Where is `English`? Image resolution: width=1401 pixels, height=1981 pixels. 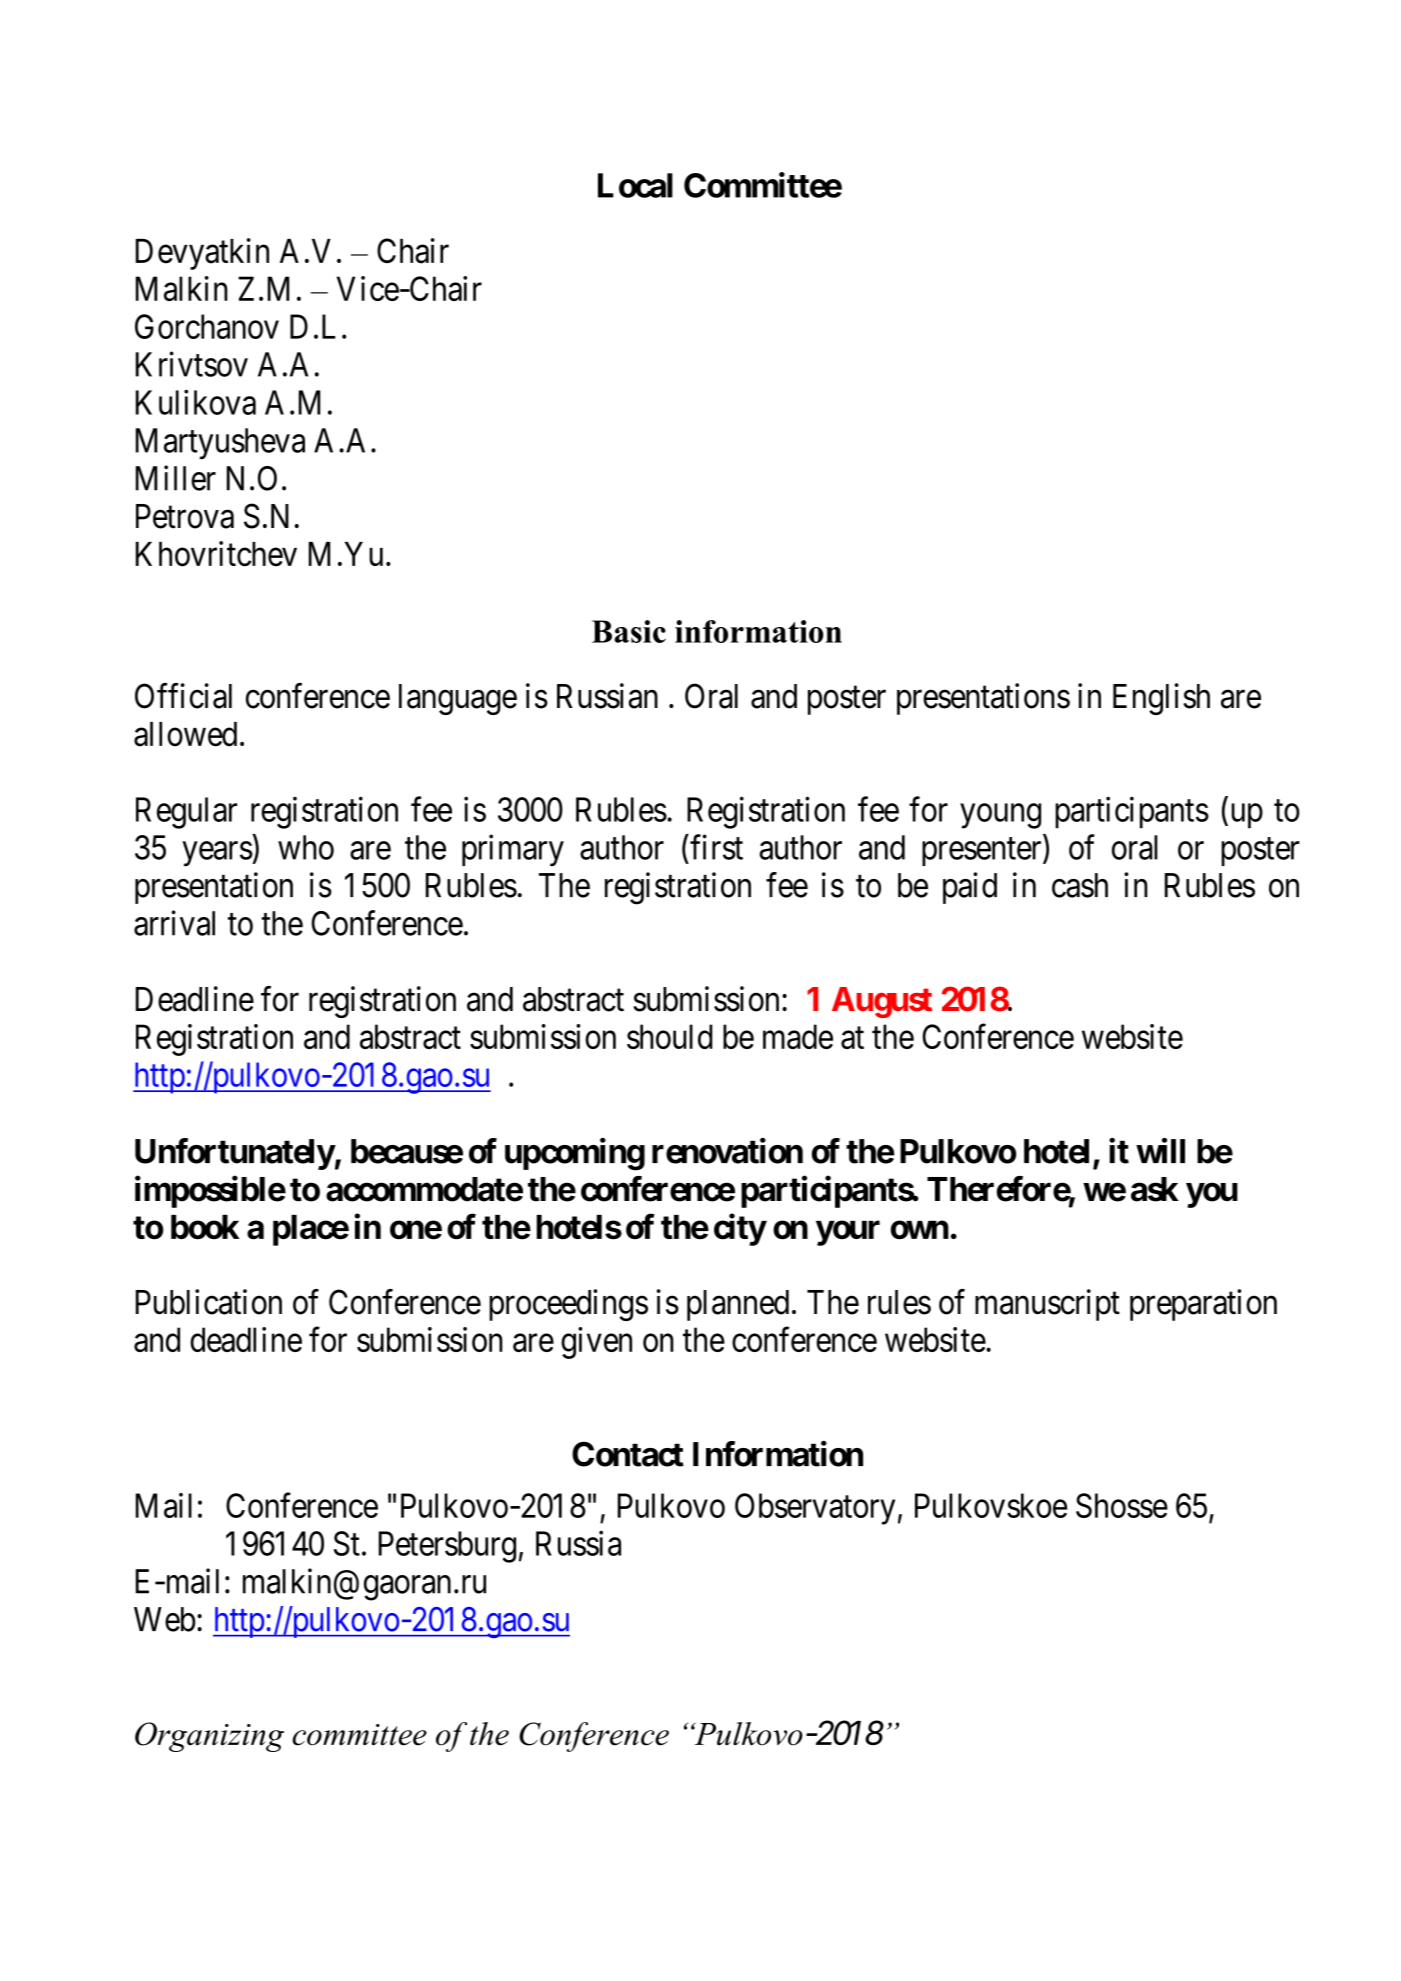 English is located at coordinates (1161, 699).
